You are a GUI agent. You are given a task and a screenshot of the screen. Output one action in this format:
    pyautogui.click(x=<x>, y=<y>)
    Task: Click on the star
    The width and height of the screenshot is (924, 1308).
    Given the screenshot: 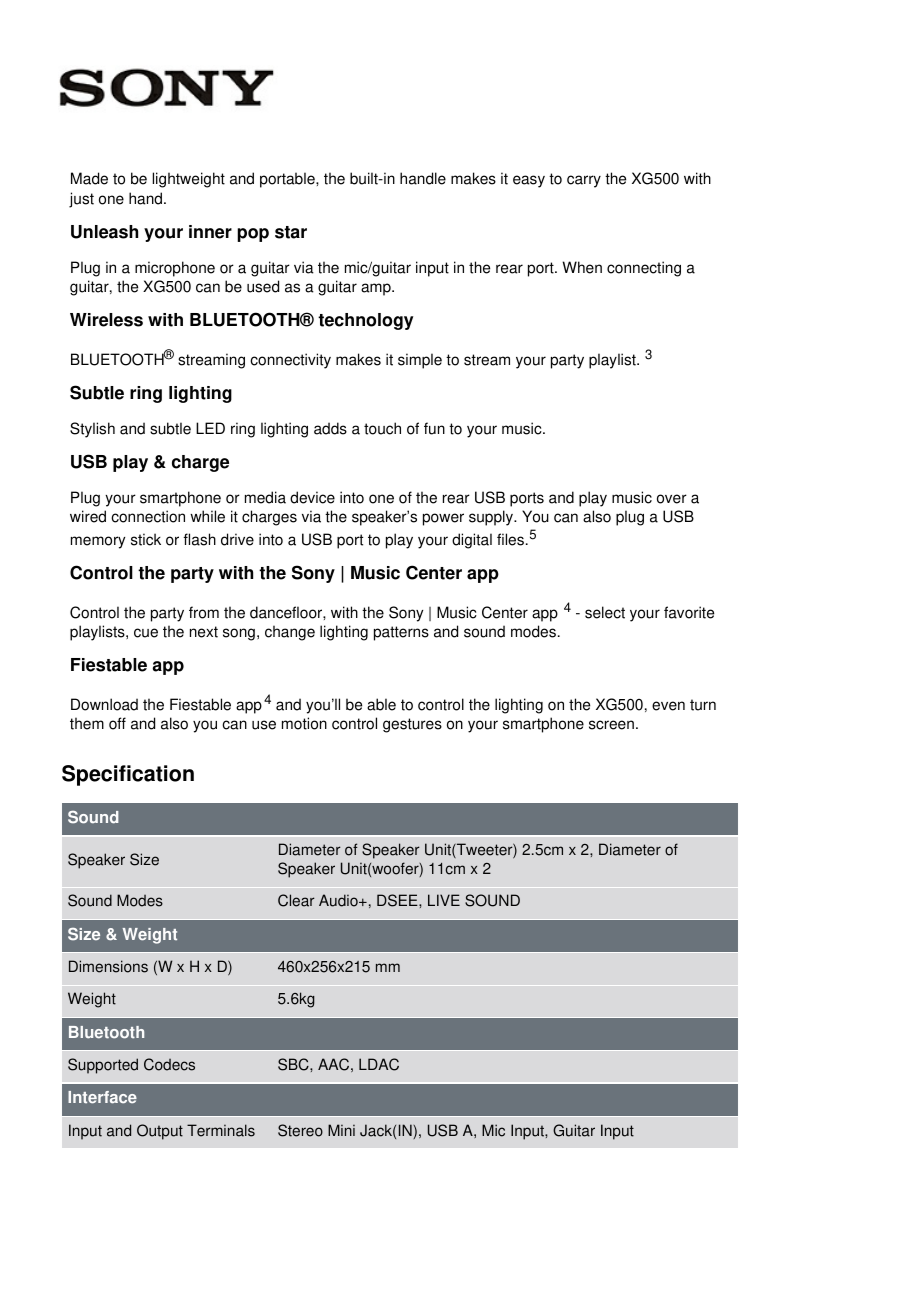 What is the action you would take?
    pyautogui.click(x=291, y=232)
